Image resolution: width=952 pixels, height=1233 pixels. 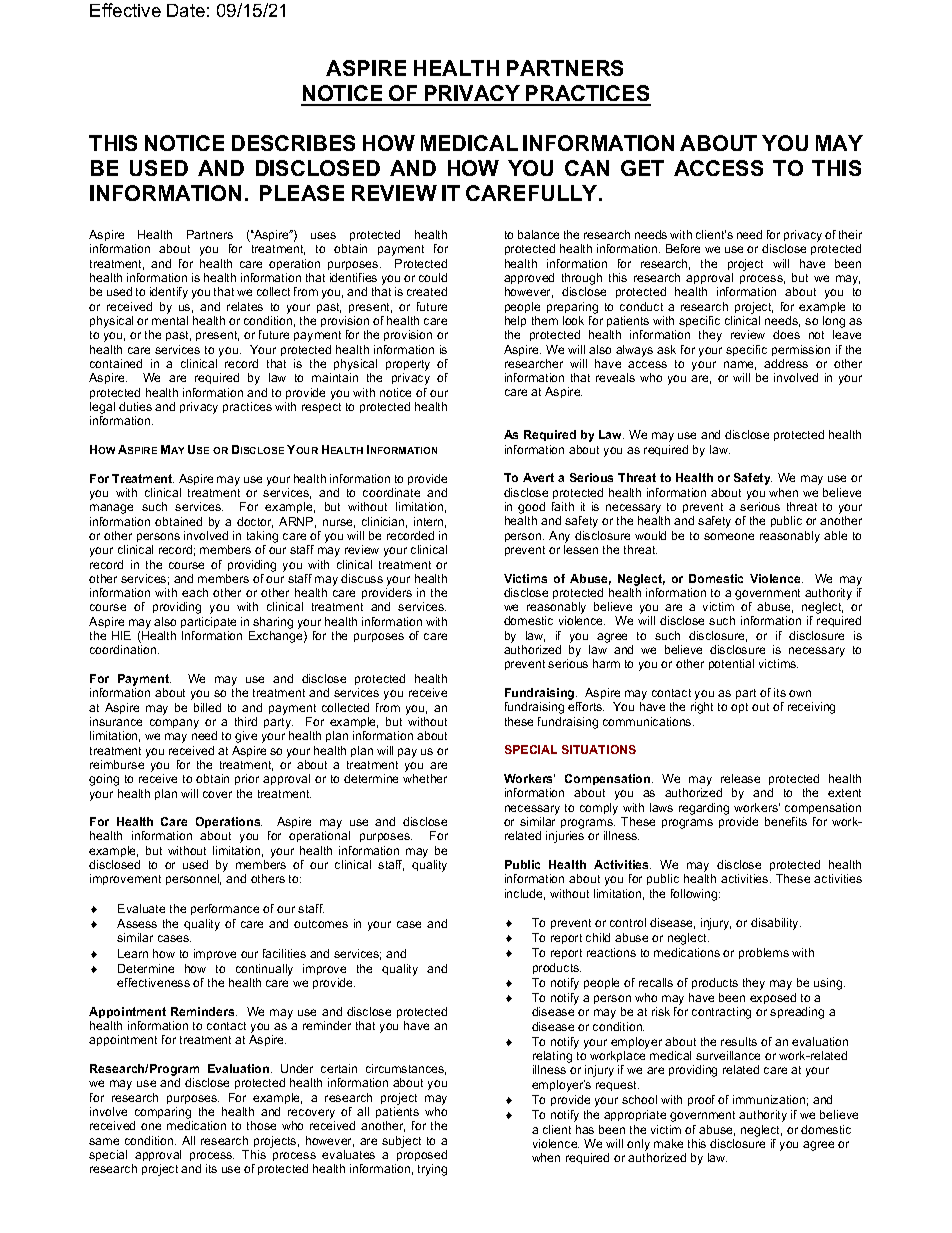 What do you see at coordinates (786, 821) in the page?
I see `benefits` at bounding box center [786, 821].
